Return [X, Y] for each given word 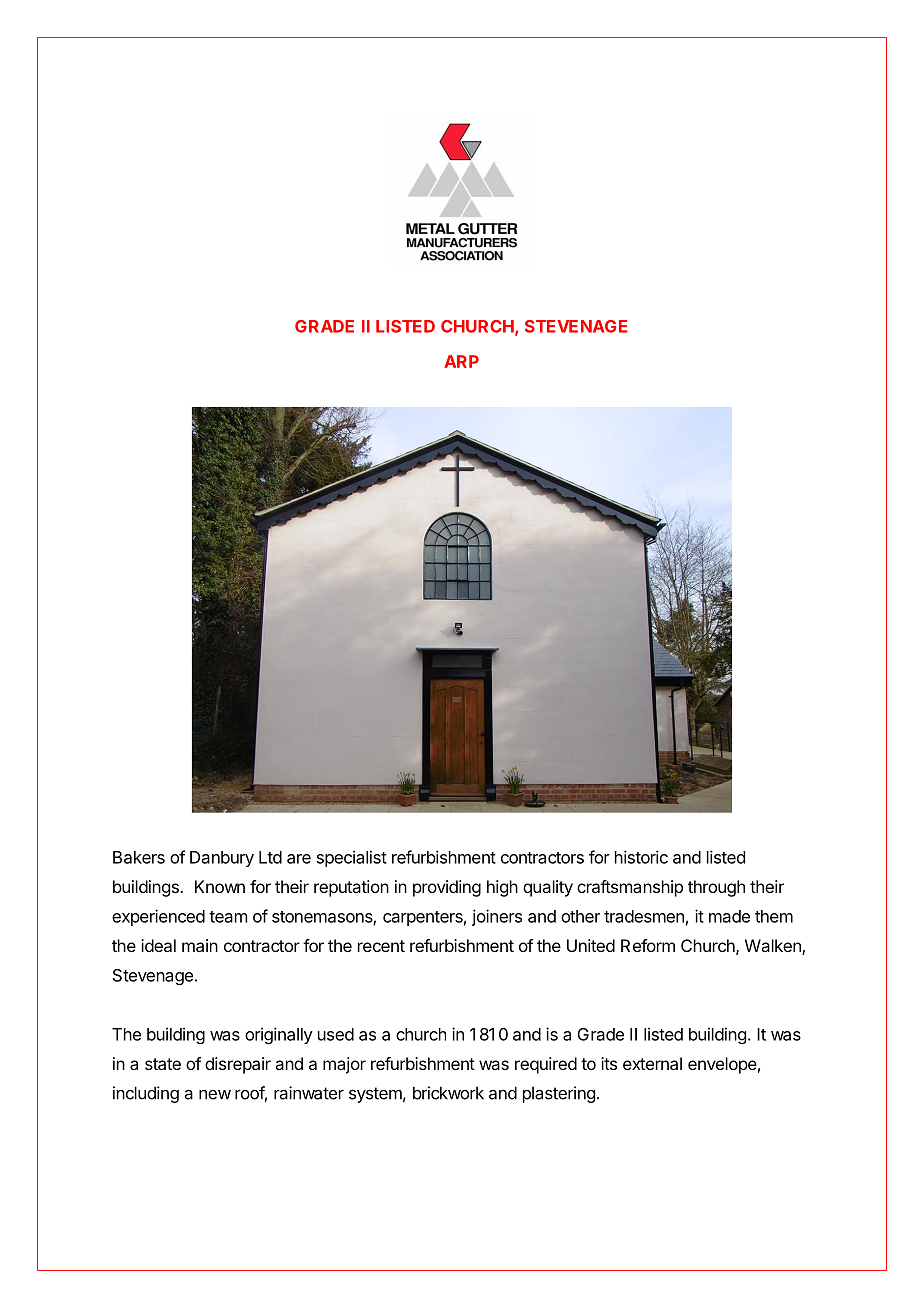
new [215, 1095]
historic [641, 857]
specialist [352, 858]
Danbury [222, 859]
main [200, 945]
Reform [648, 945]
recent [381, 946]
